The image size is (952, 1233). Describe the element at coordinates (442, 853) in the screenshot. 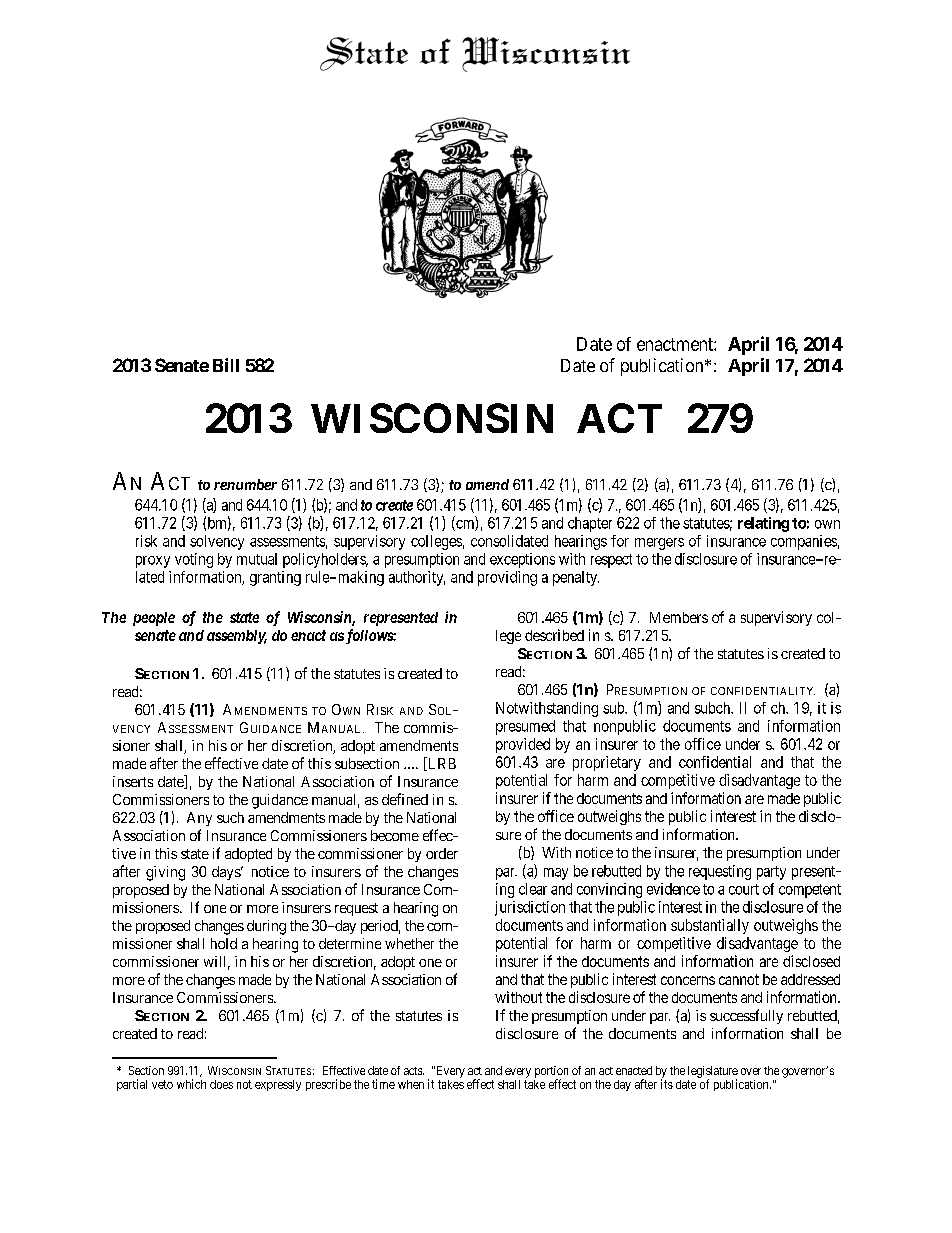

I see `order` at that location.
